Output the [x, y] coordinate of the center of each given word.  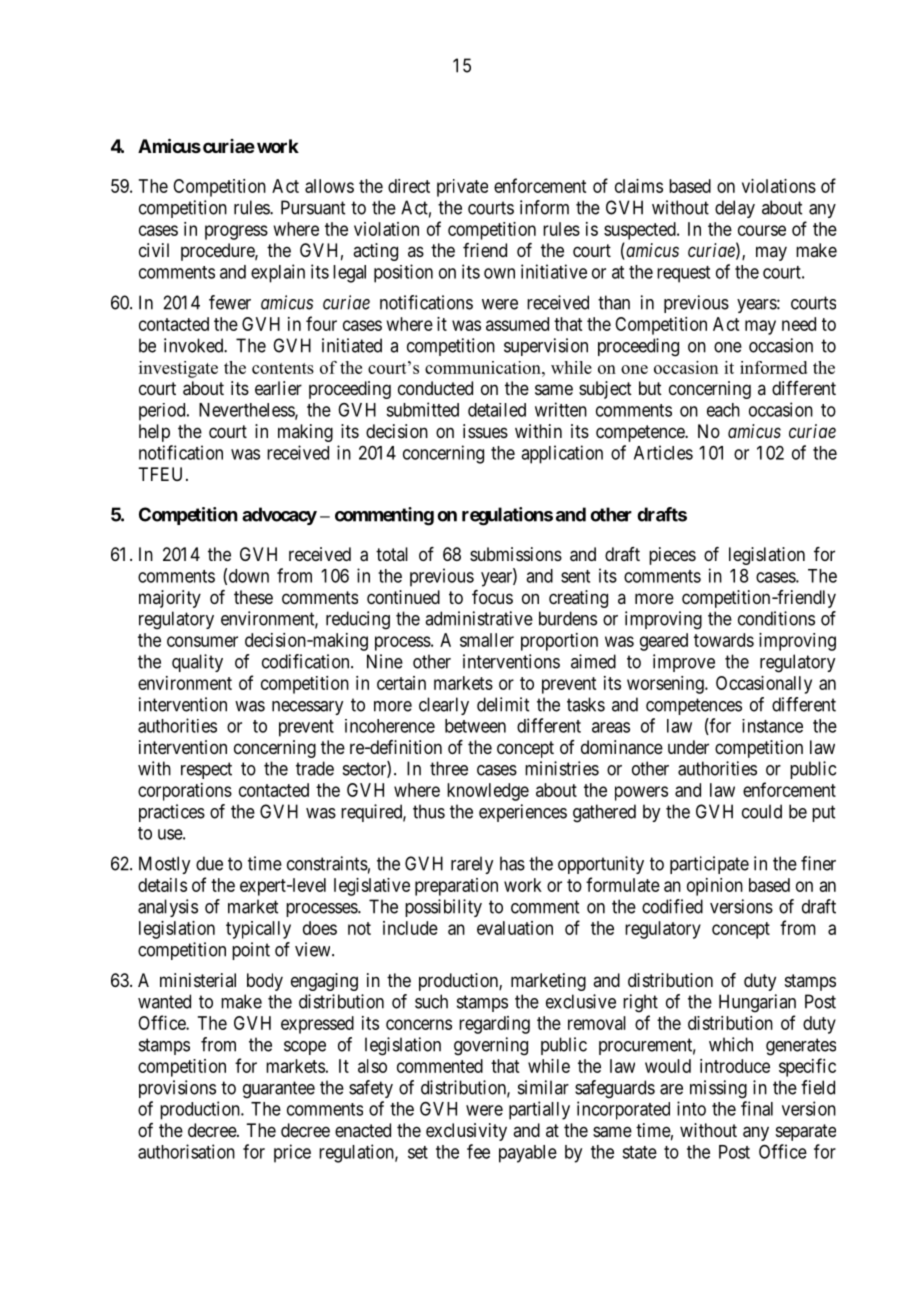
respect [206, 770]
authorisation [186, 1151]
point [251, 951]
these [253, 597]
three [449, 768]
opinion [715, 887]
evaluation [515, 928]
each [723, 410]
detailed [497, 410]
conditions [776, 618]
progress [236, 232]
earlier [278, 388]
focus [492, 597]
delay [735, 209]
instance [772, 726]
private [462, 188]
